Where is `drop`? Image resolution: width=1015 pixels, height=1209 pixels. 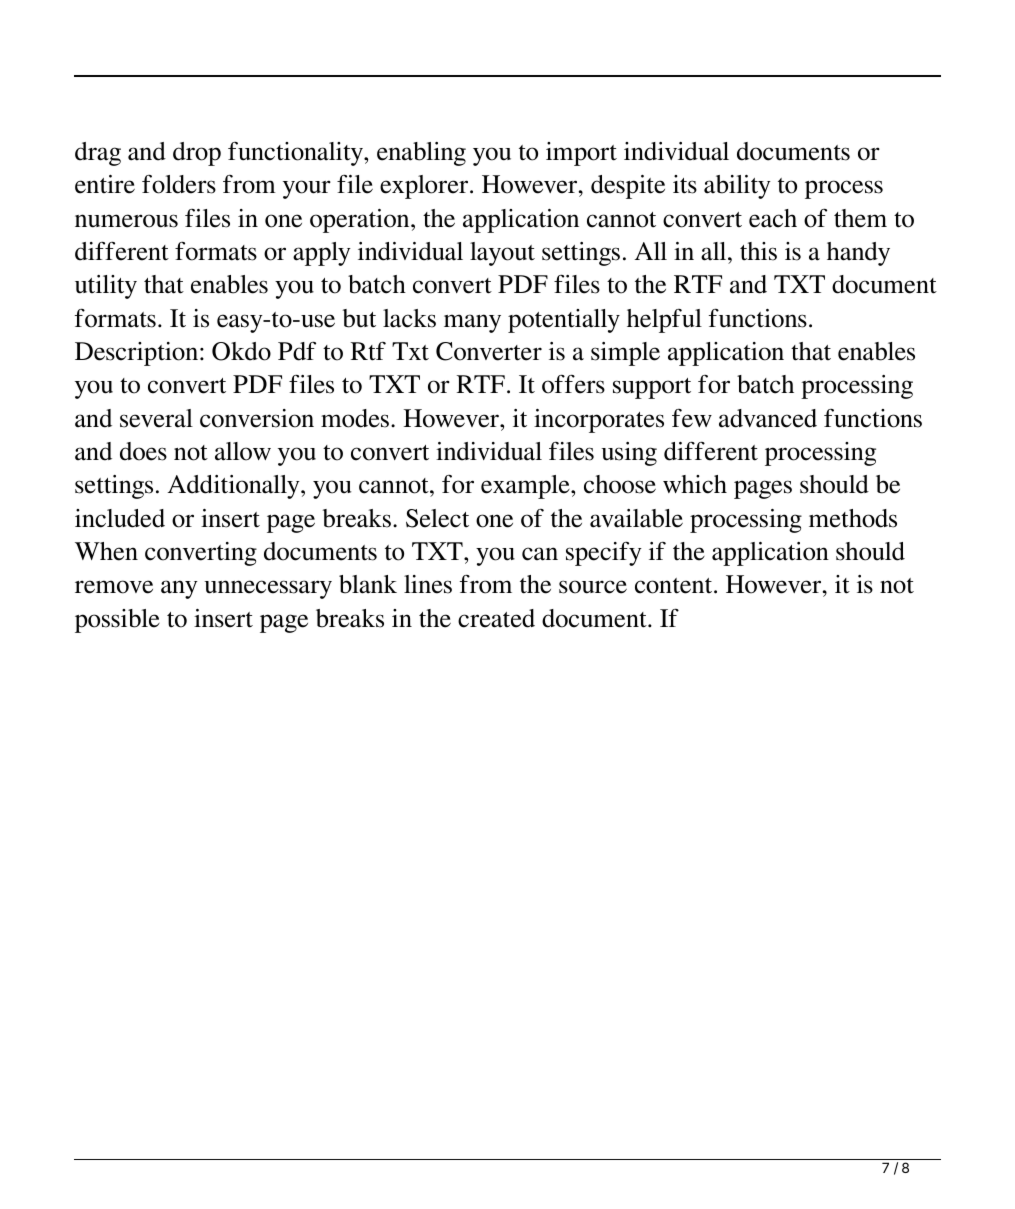
drop is located at coordinates (197, 154).
